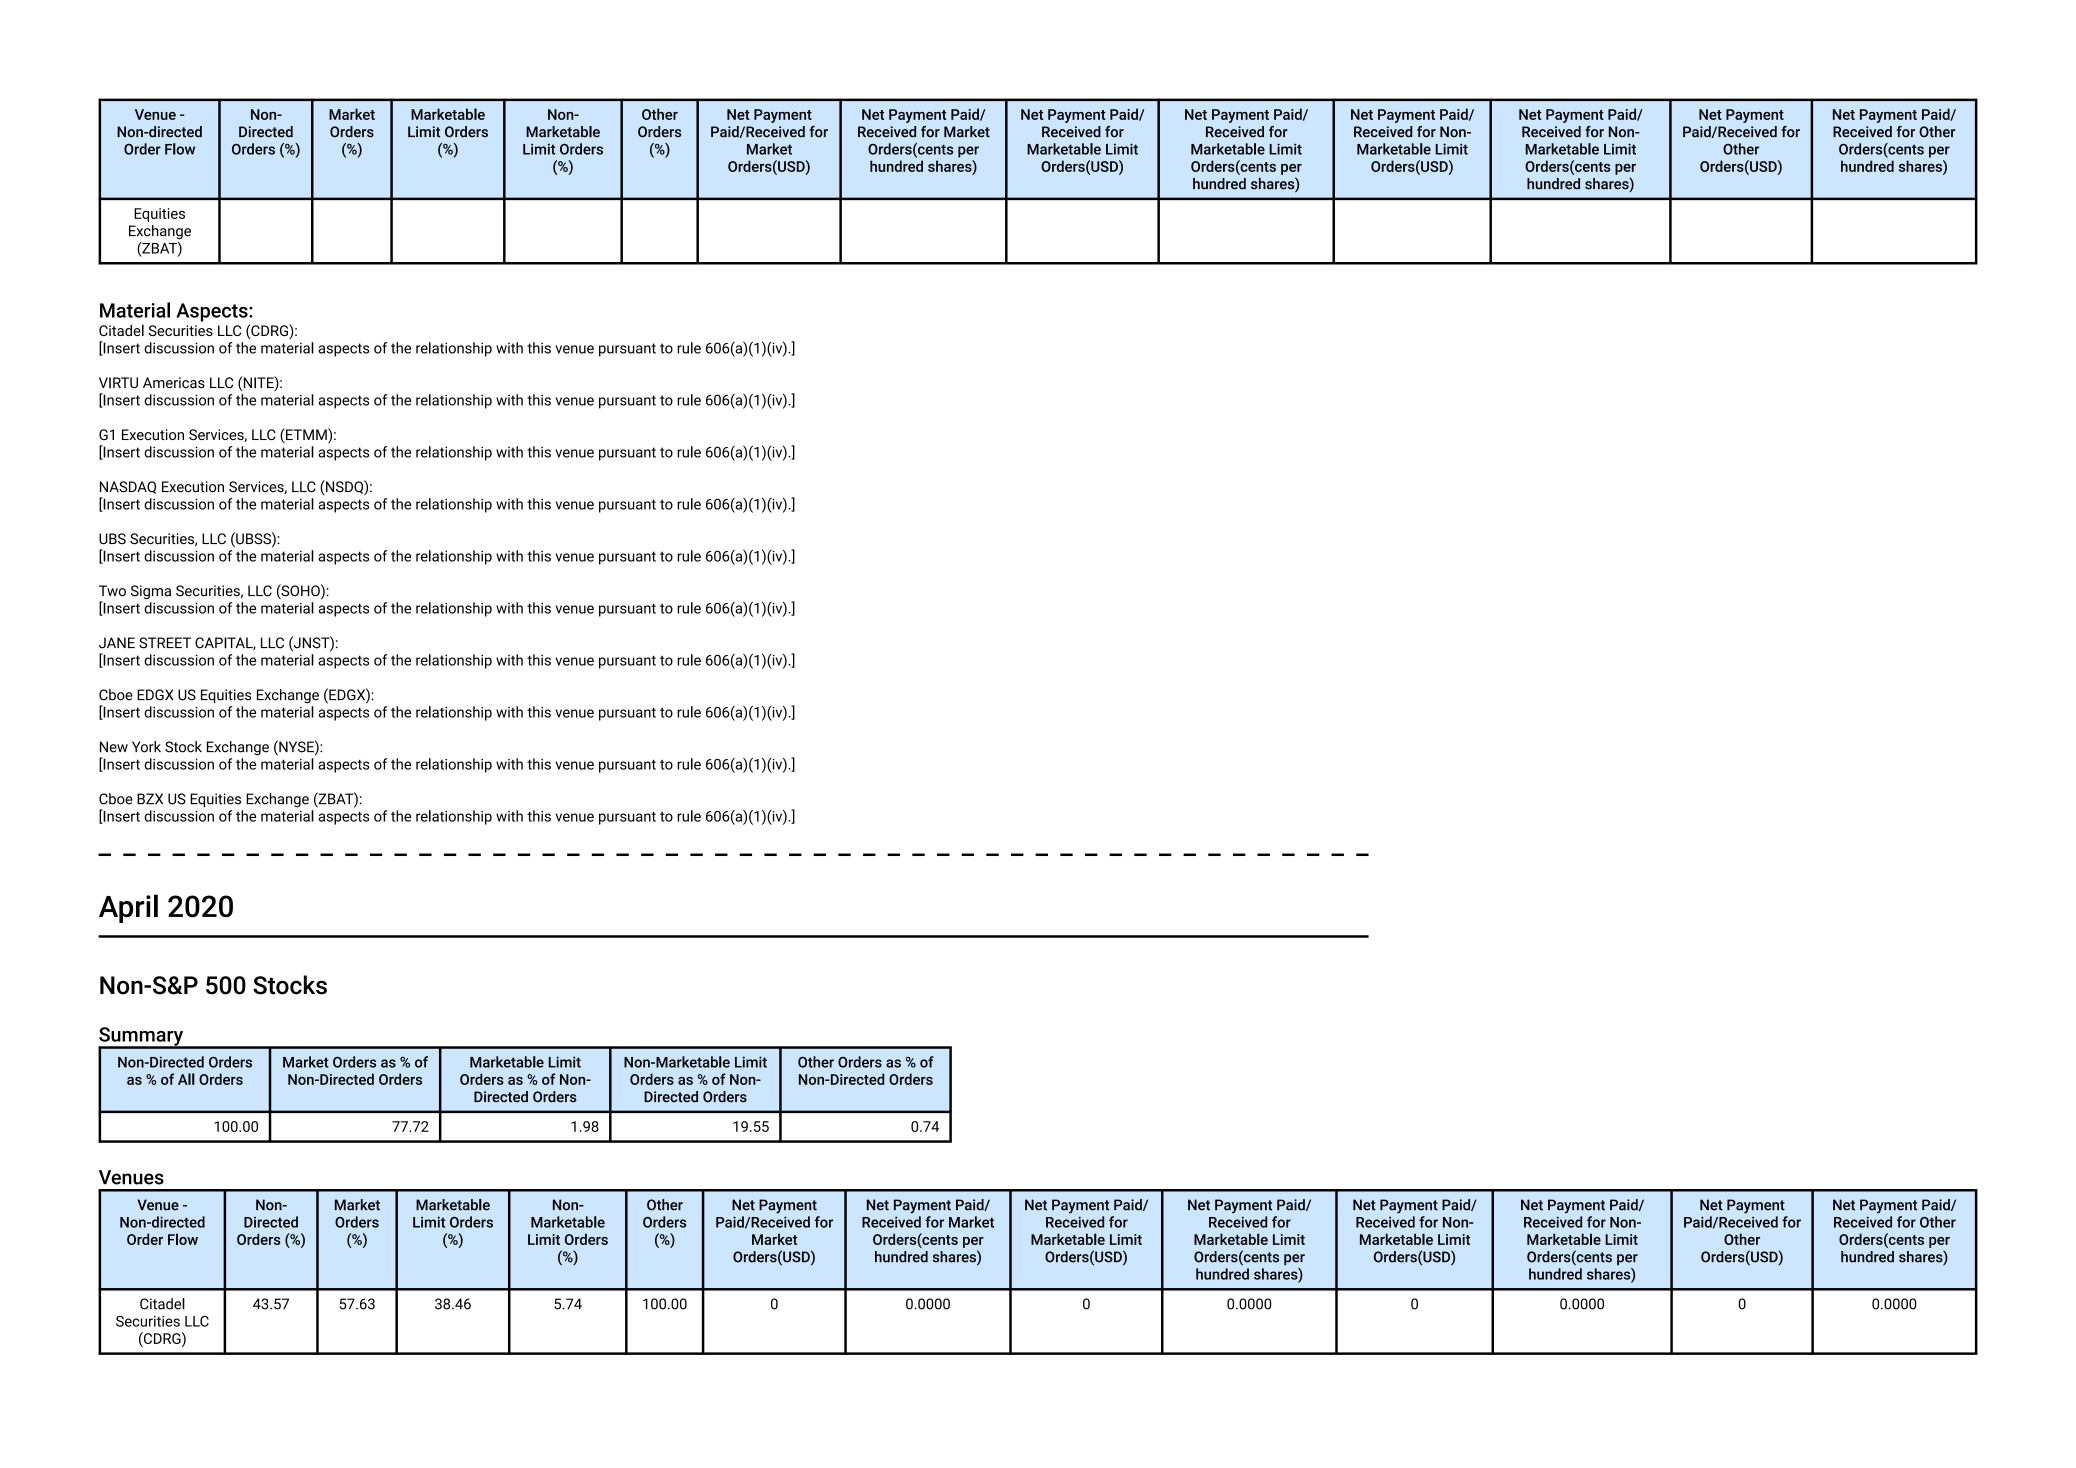 Image resolution: width=2076 pixels, height=1468 pixels. What do you see at coordinates (186, 1079) in the page?
I see `All` at bounding box center [186, 1079].
